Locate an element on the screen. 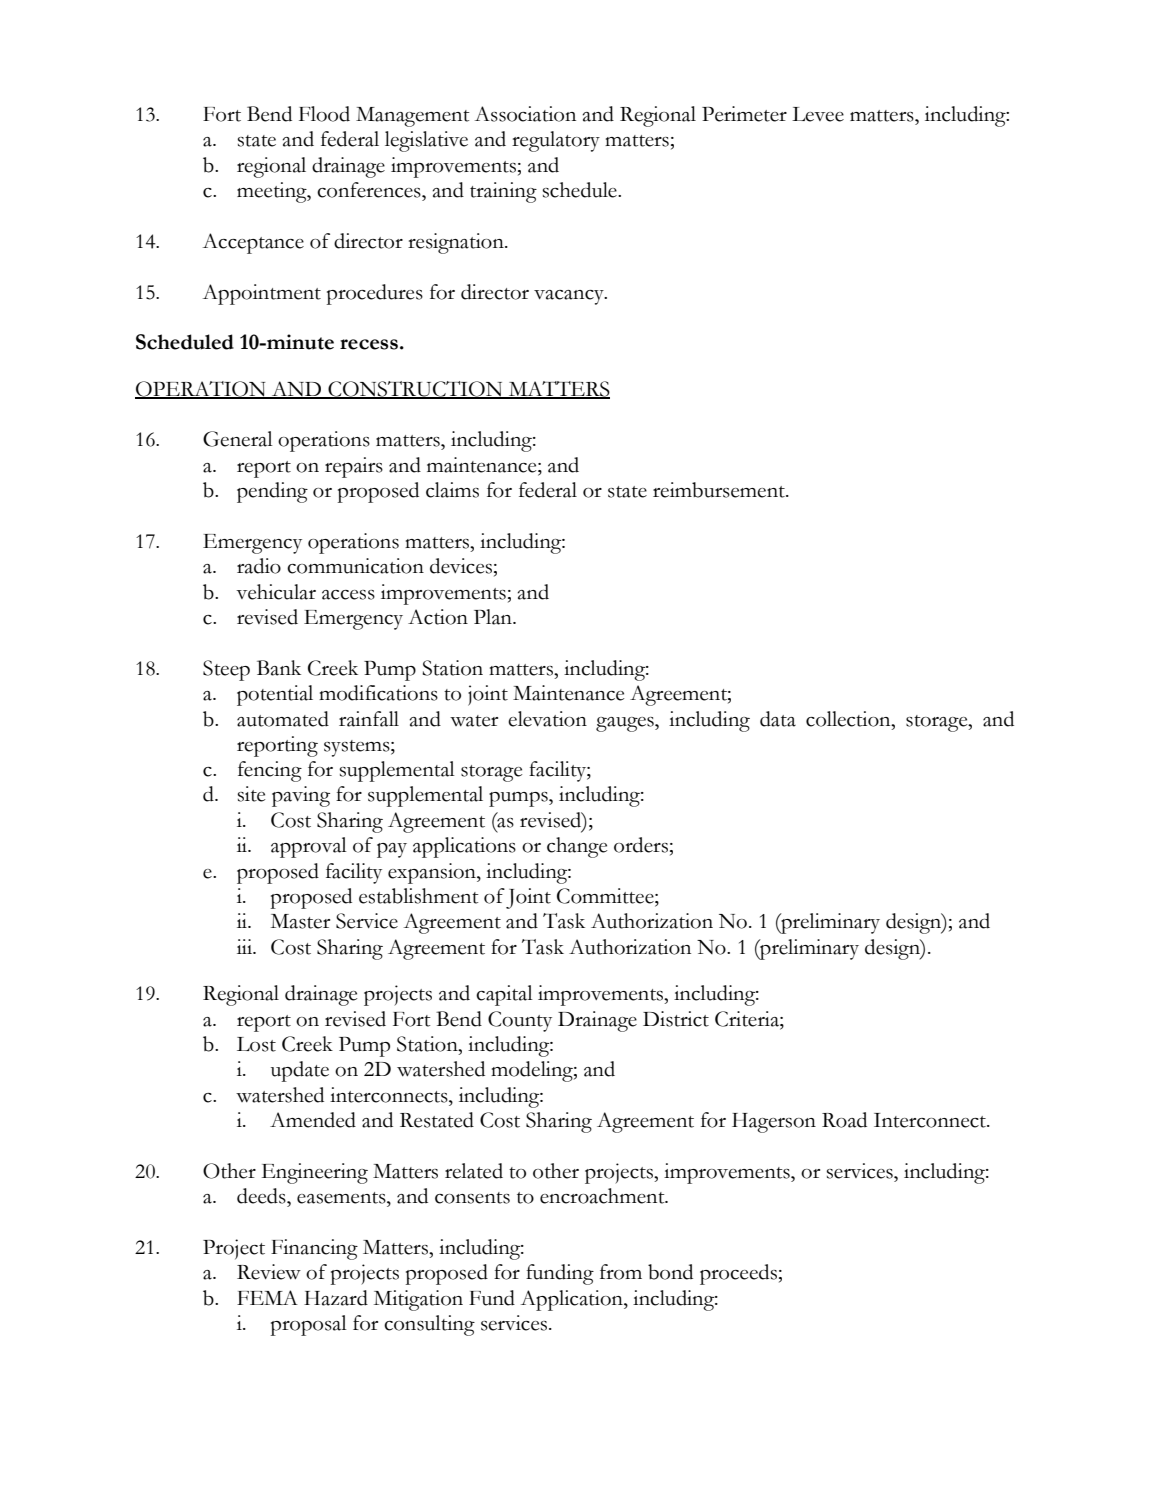  change is located at coordinates (577, 847).
